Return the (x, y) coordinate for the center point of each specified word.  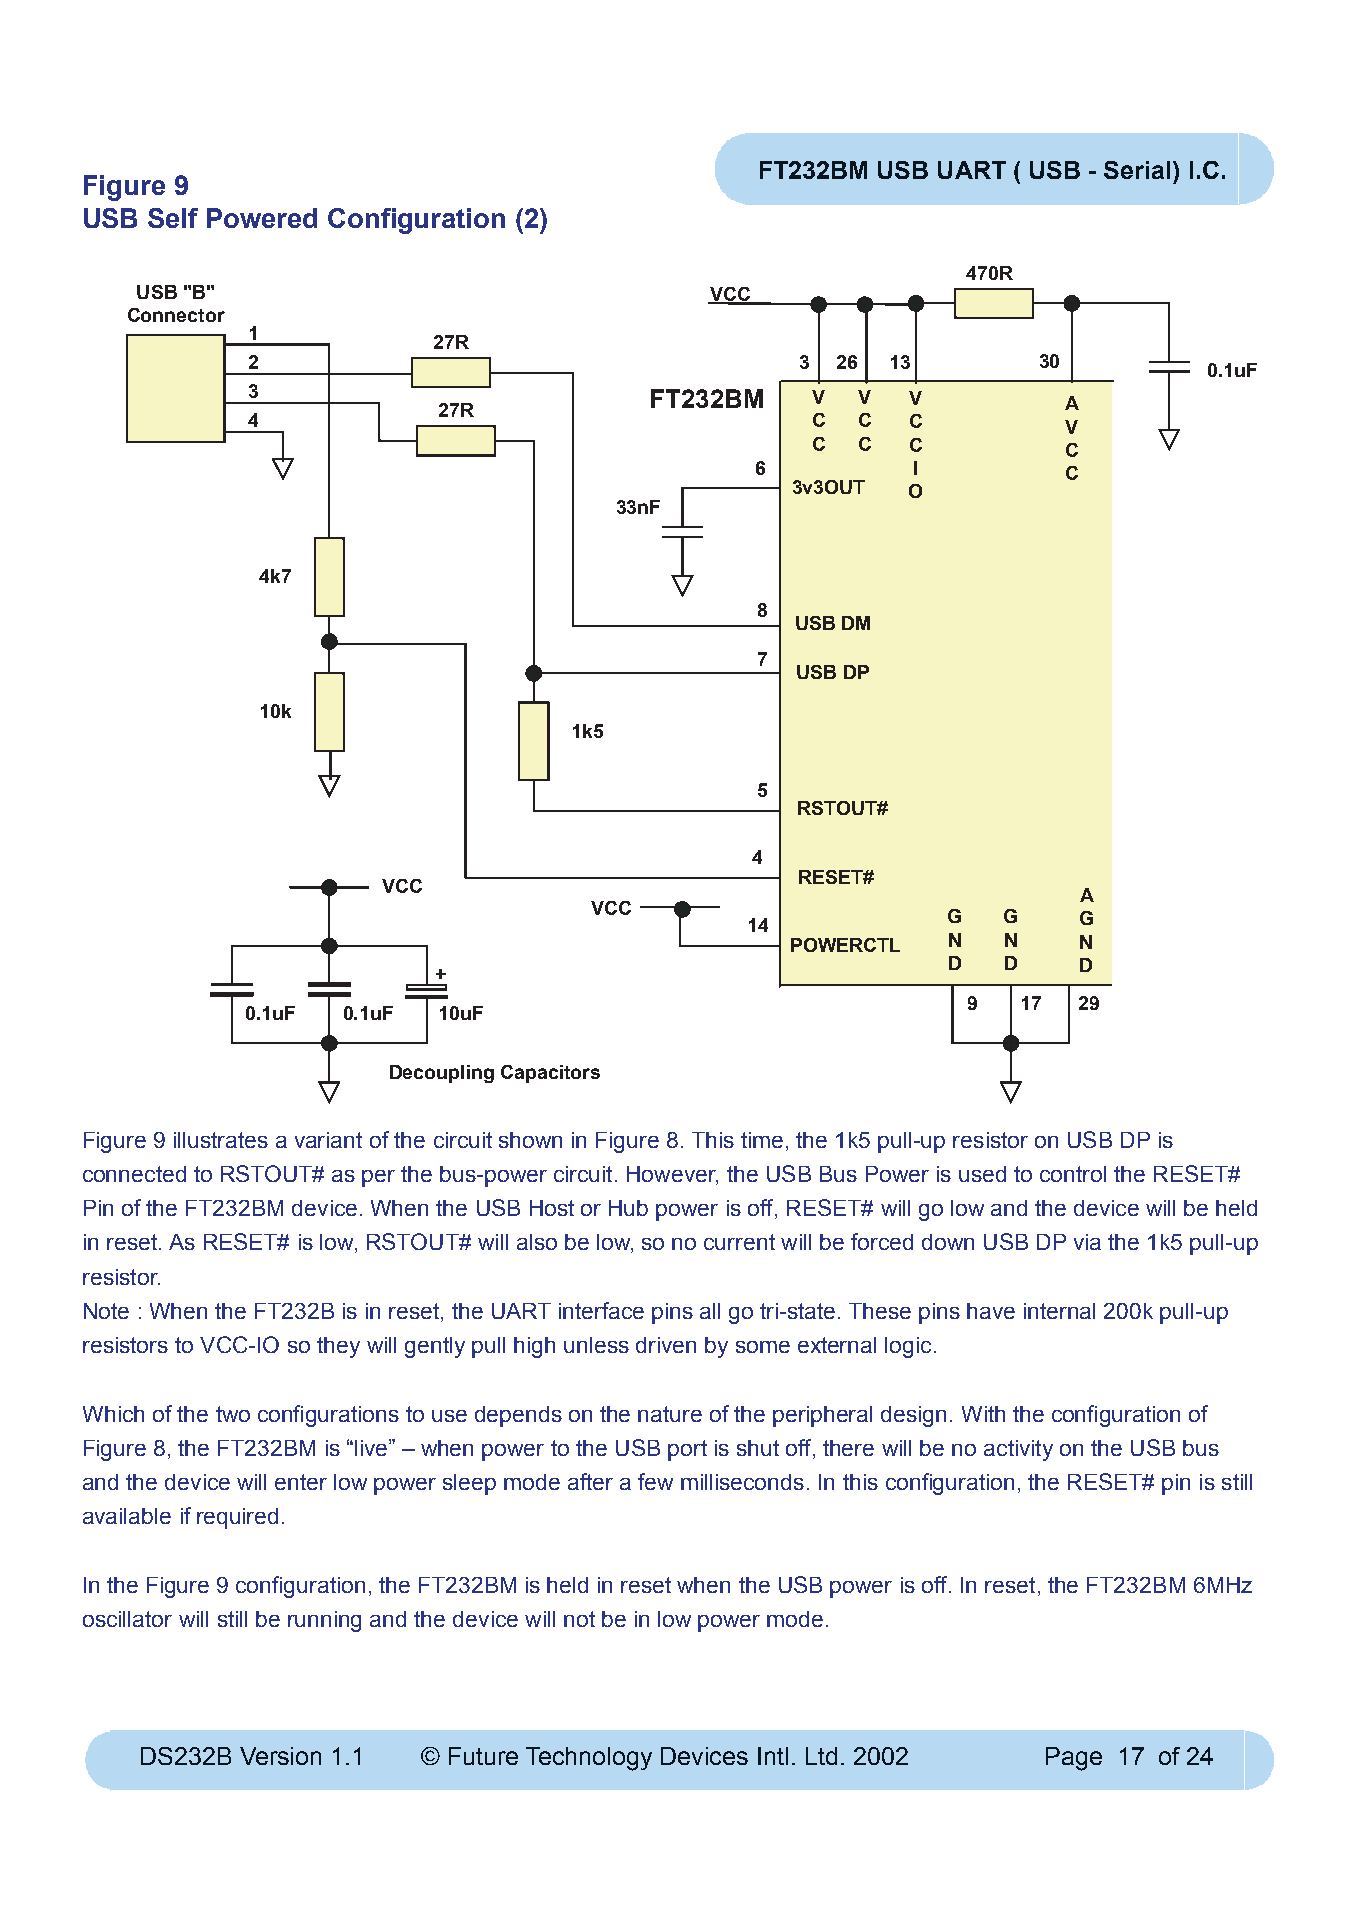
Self (173, 218)
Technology (589, 1759)
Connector (176, 315)
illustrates (221, 1140)
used (982, 1174)
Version (280, 1756)
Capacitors (550, 1074)
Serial (1137, 170)
